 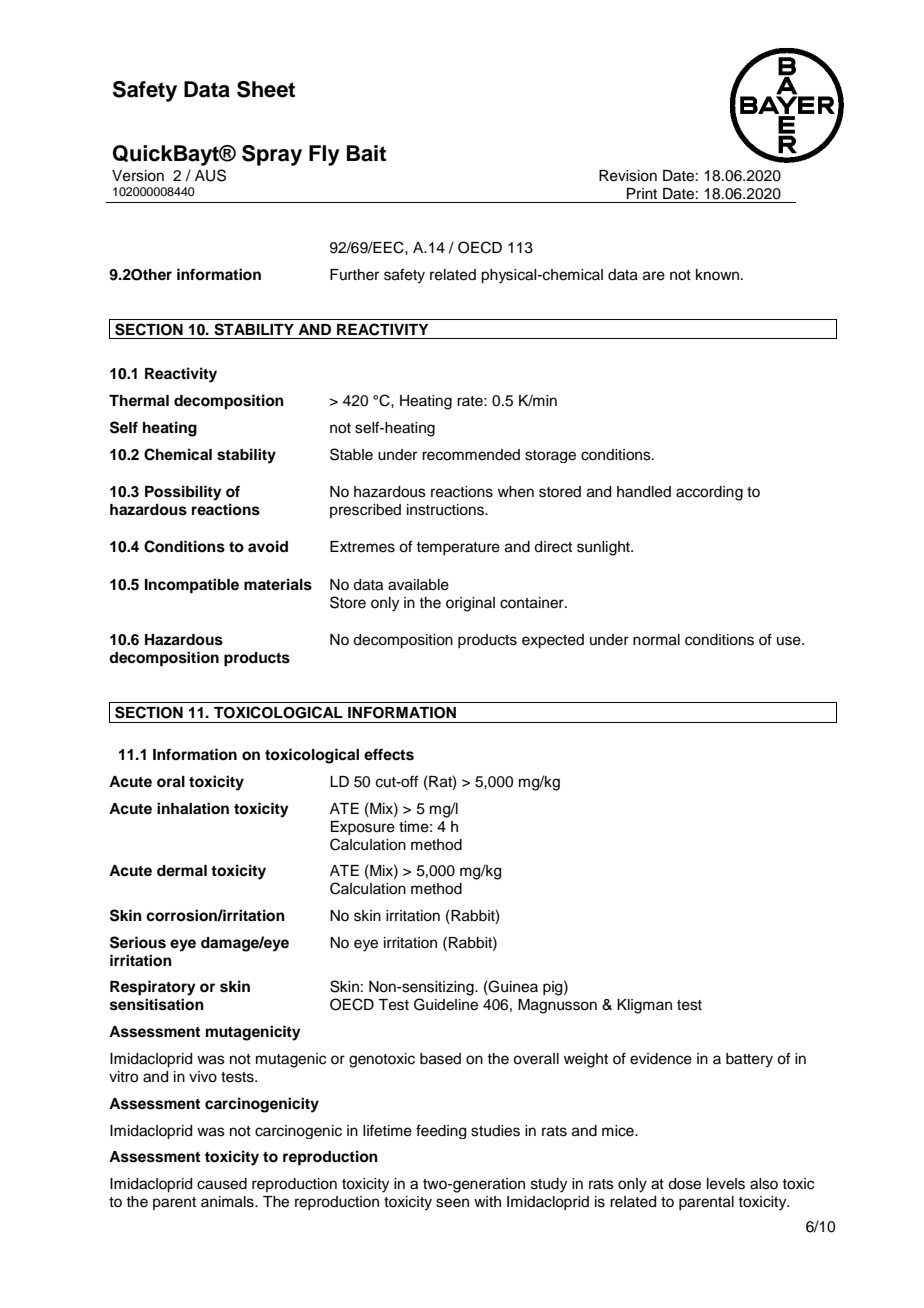 What do you see at coordinates (266, 89) in the screenshot?
I see `Sheet` at bounding box center [266, 89].
